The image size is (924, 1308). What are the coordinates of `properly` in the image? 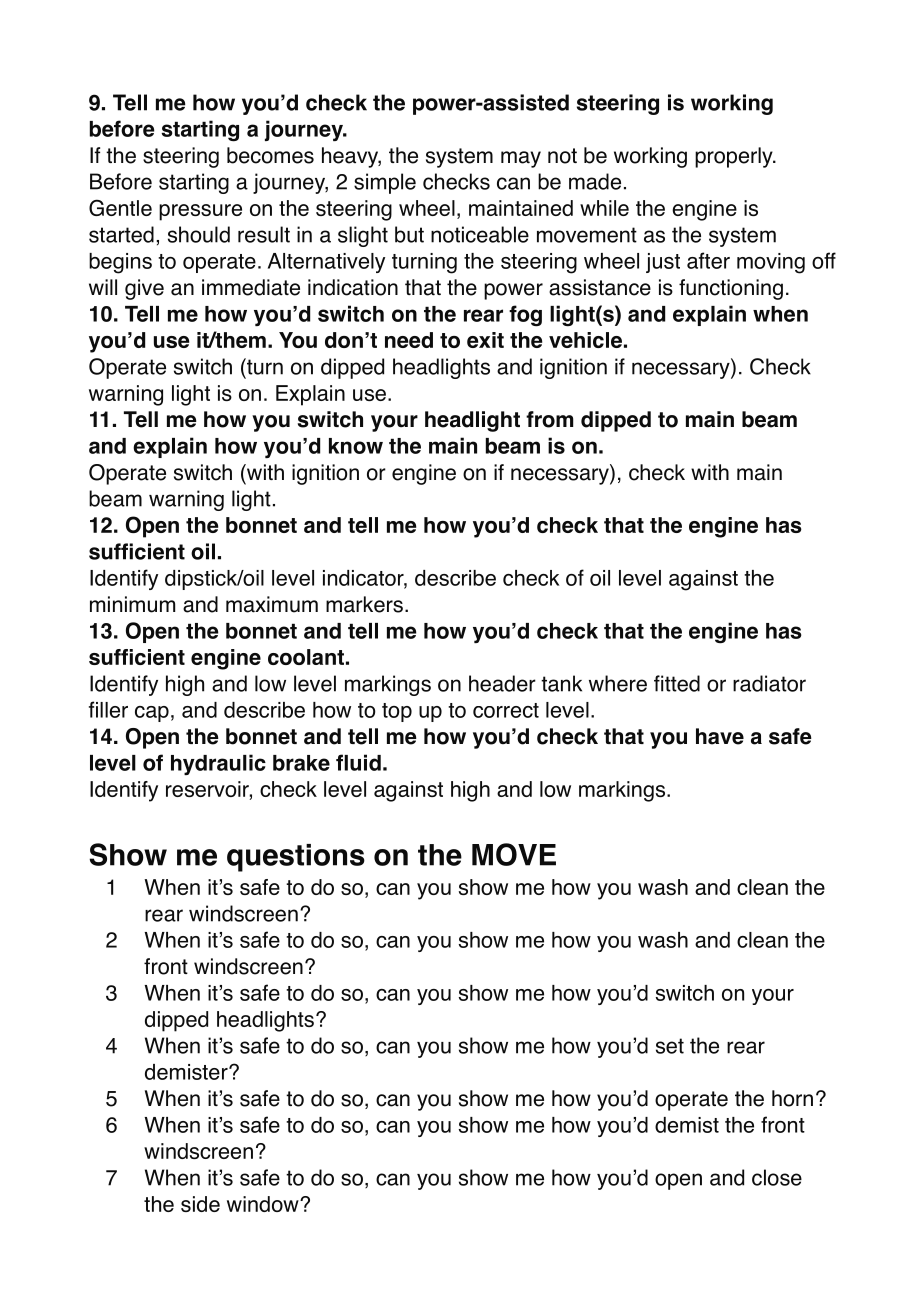 It's located at (735, 157).
